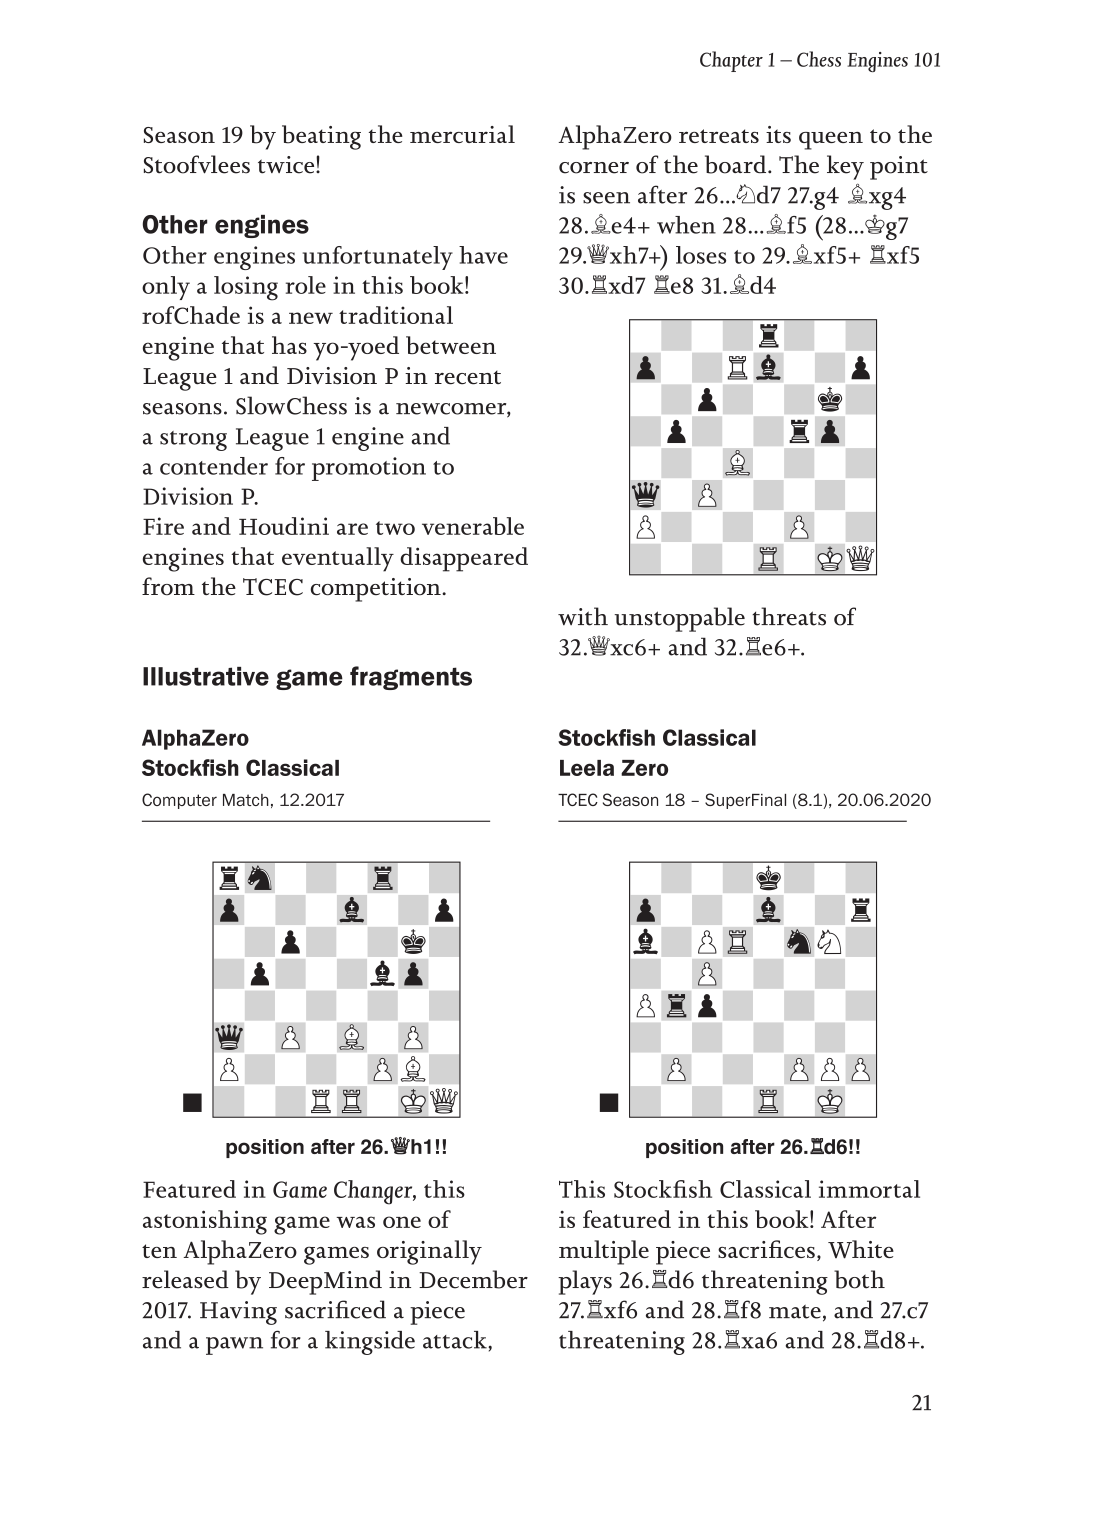  What do you see at coordinates (321, 137) in the screenshot?
I see `beating` at bounding box center [321, 137].
